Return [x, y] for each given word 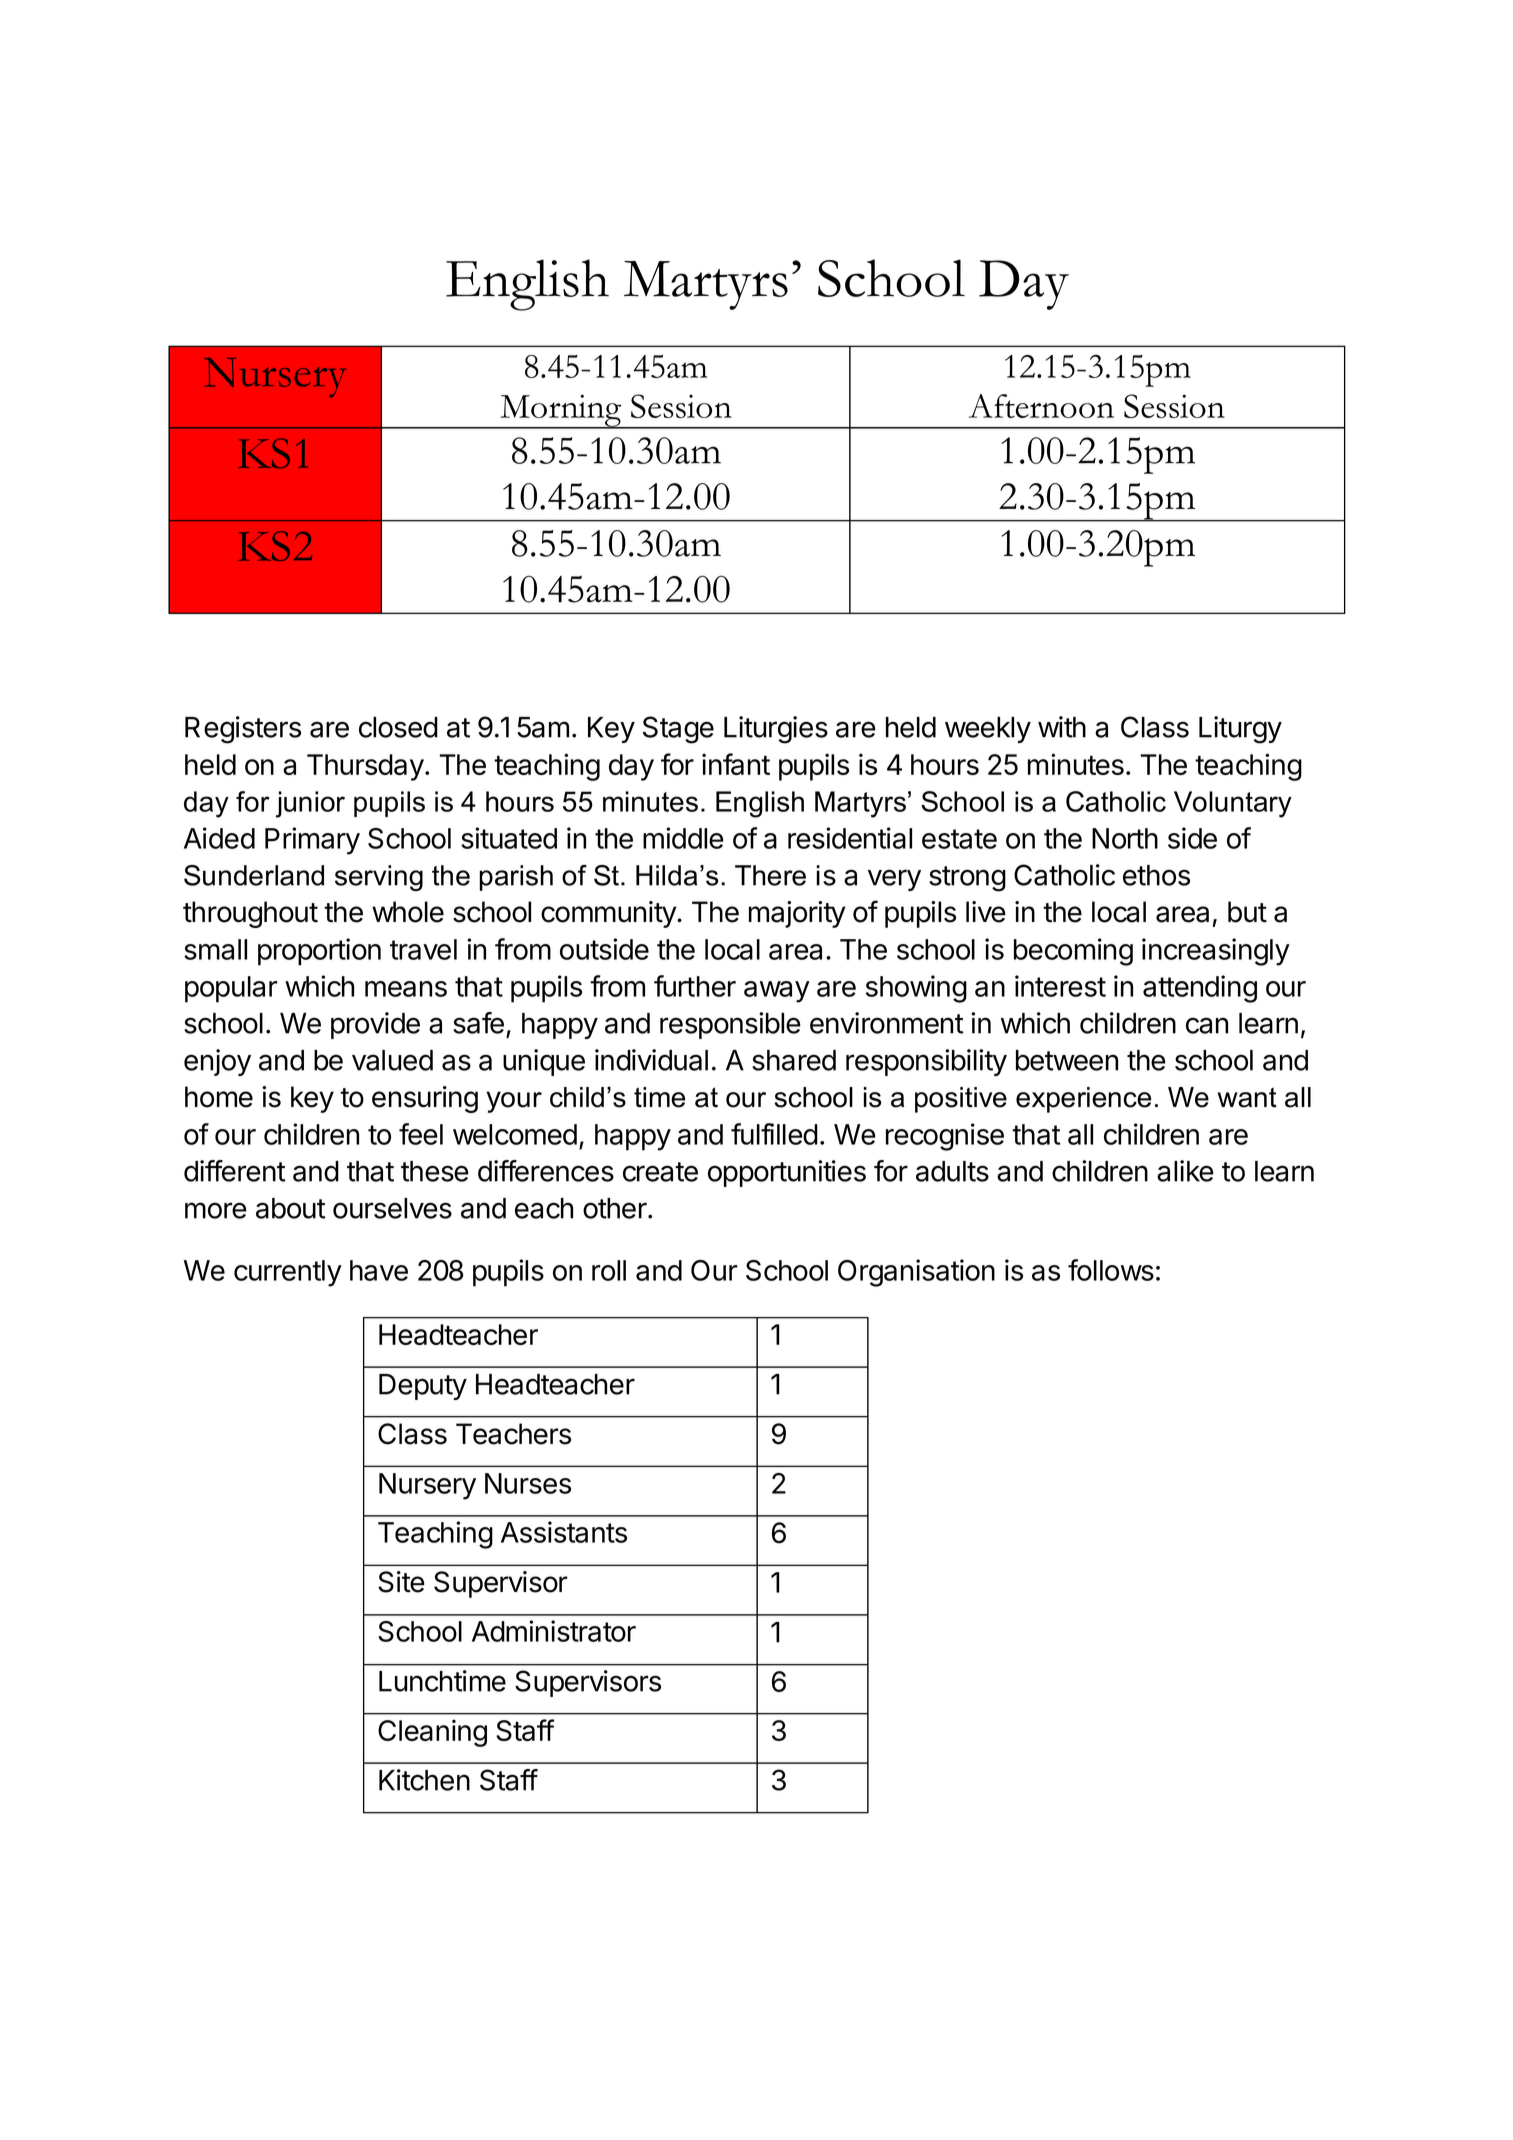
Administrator [554, 1631]
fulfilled [774, 1134]
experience [1083, 1100]
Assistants [564, 1532]
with [1062, 727]
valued [392, 1060]
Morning [561, 411]
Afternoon [1041, 406]
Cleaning [432, 1733]
